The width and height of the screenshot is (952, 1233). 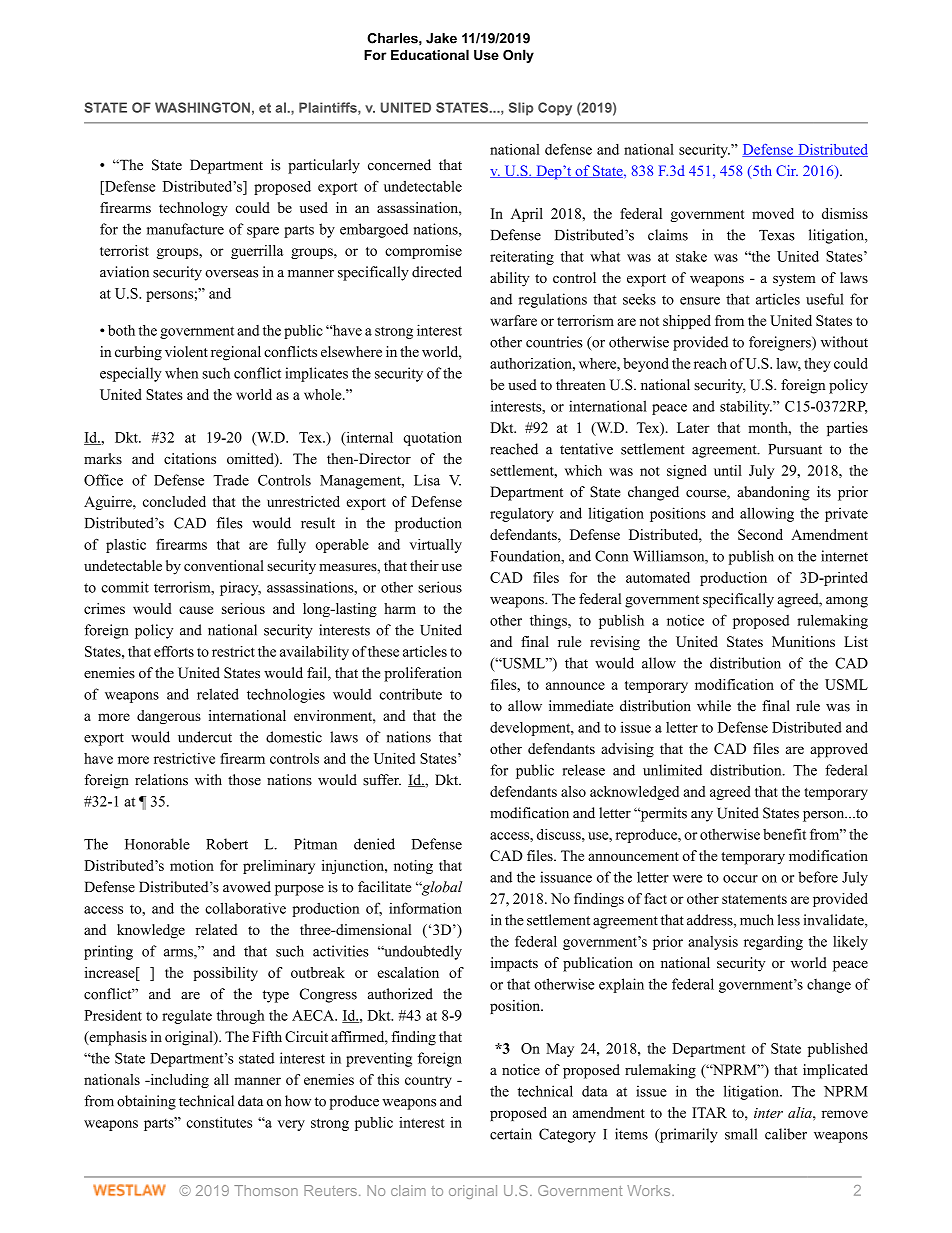 What do you see at coordinates (192, 865) in the screenshot?
I see `motion` at bounding box center [192, 865].
